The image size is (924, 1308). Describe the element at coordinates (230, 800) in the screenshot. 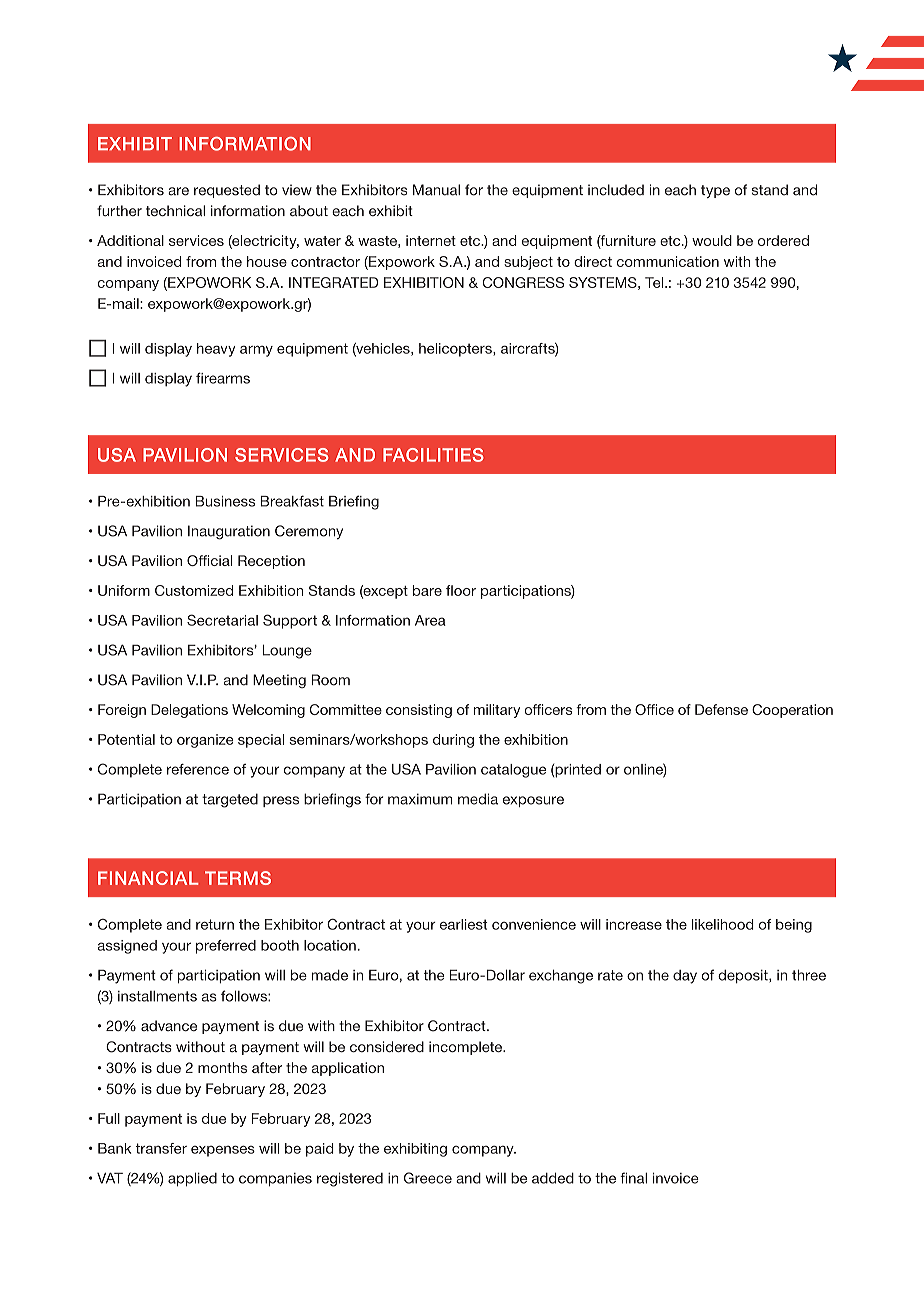

I see `targeted` at that location.
